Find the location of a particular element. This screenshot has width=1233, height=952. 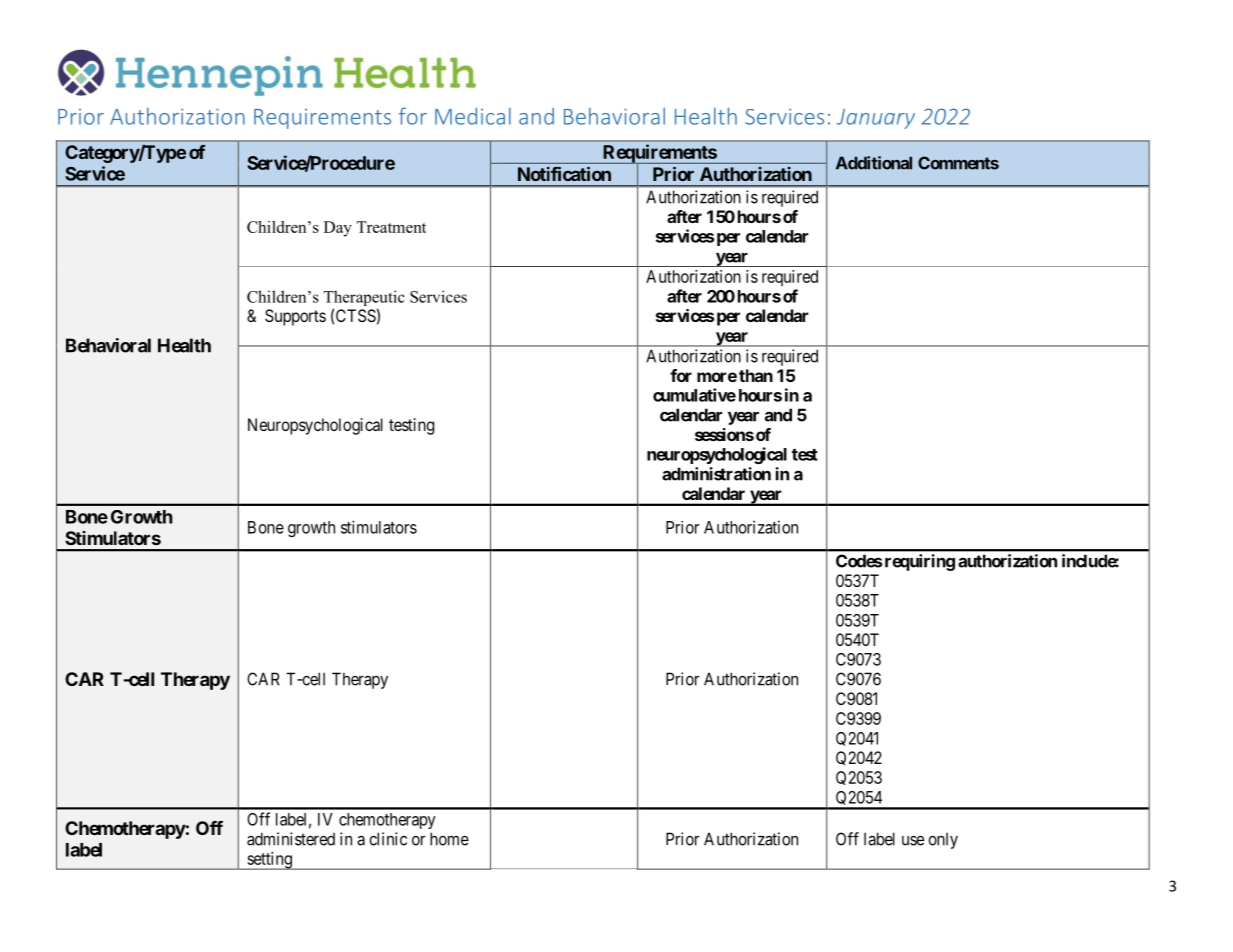

January is located at coordinates (876, 119).
